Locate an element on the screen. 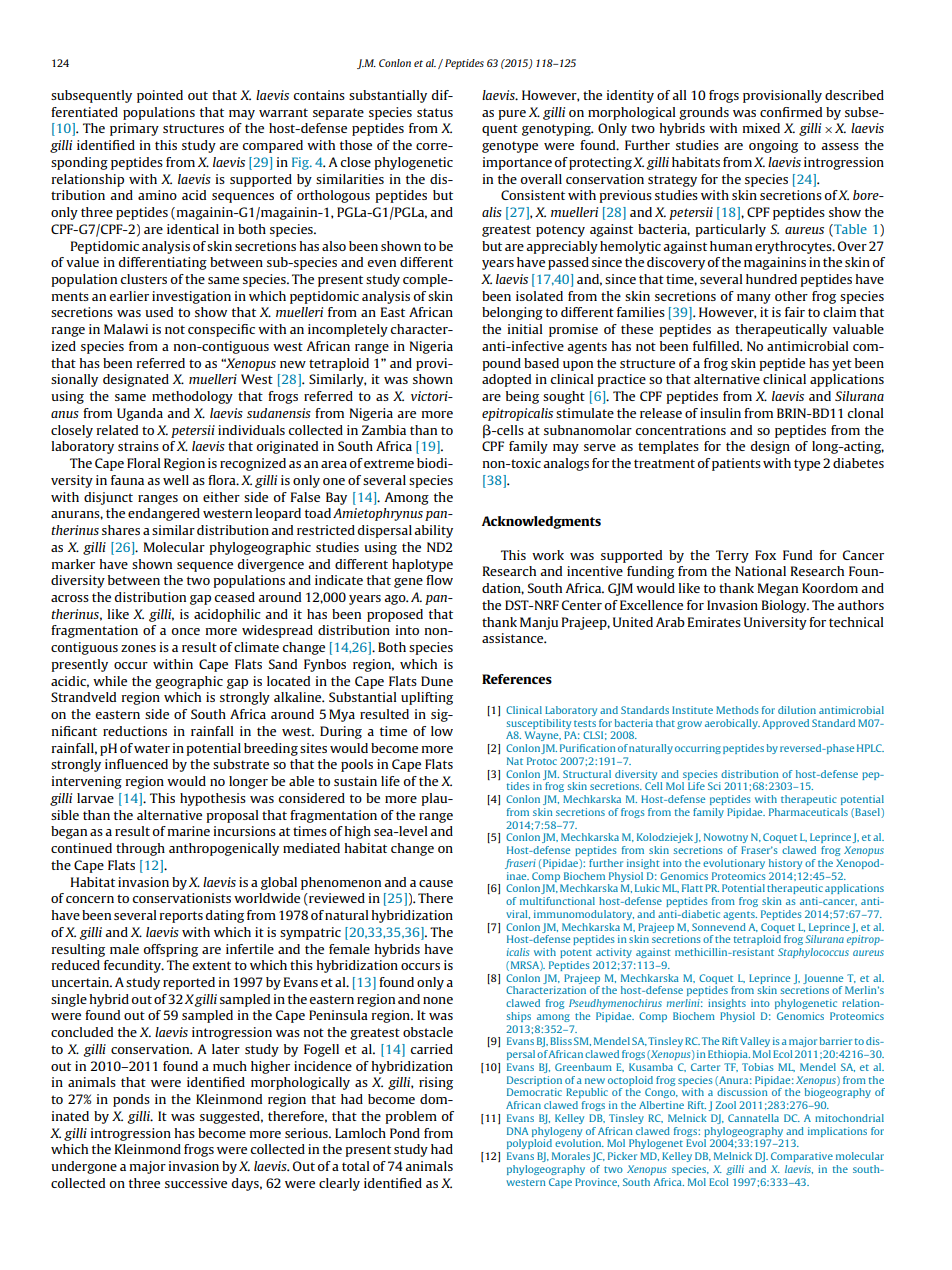 The image size is (952, 1270). status is located at coordinates (435, 112).
